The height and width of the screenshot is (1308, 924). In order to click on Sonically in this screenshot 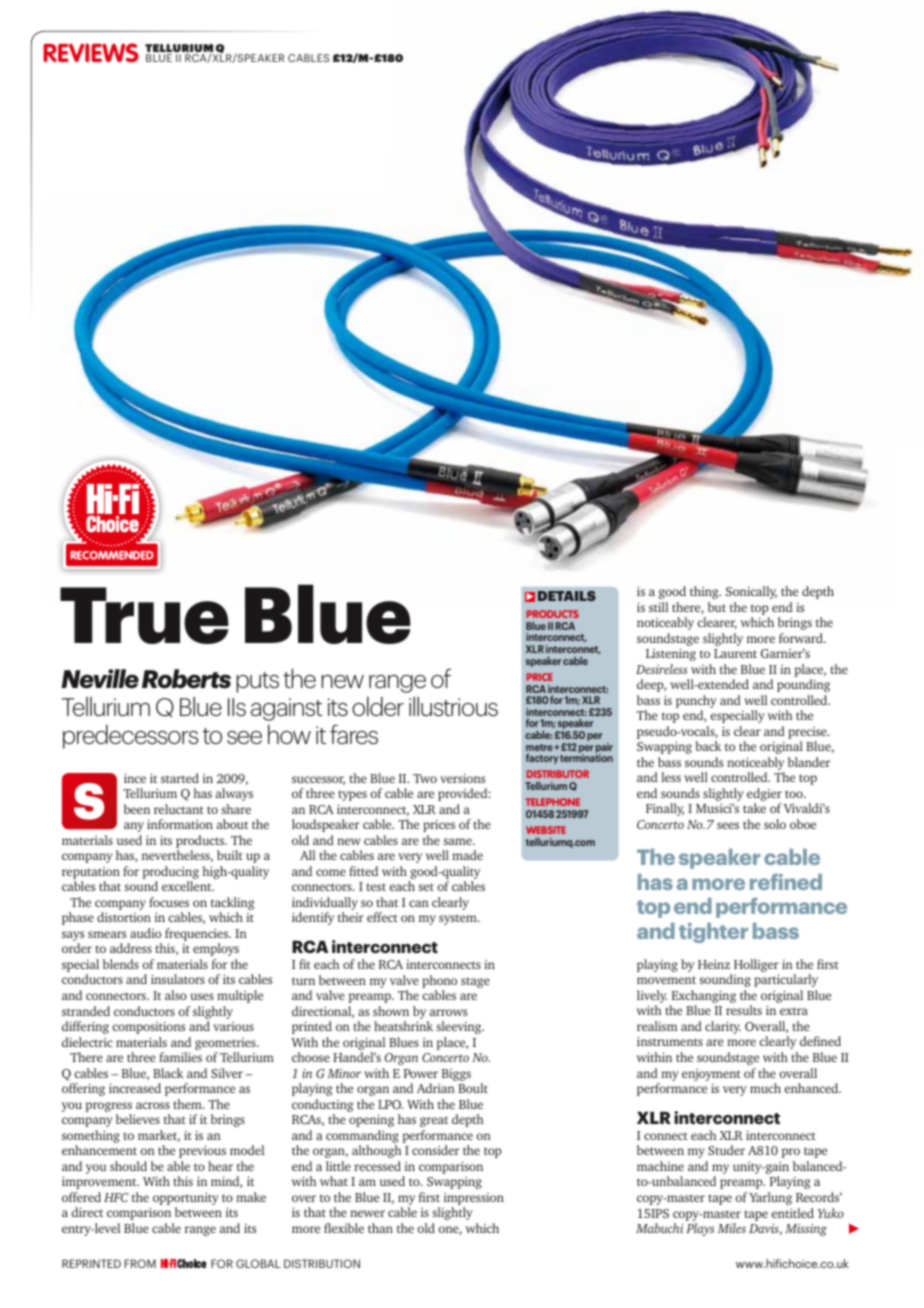, I will do `click(751, 592)`.
